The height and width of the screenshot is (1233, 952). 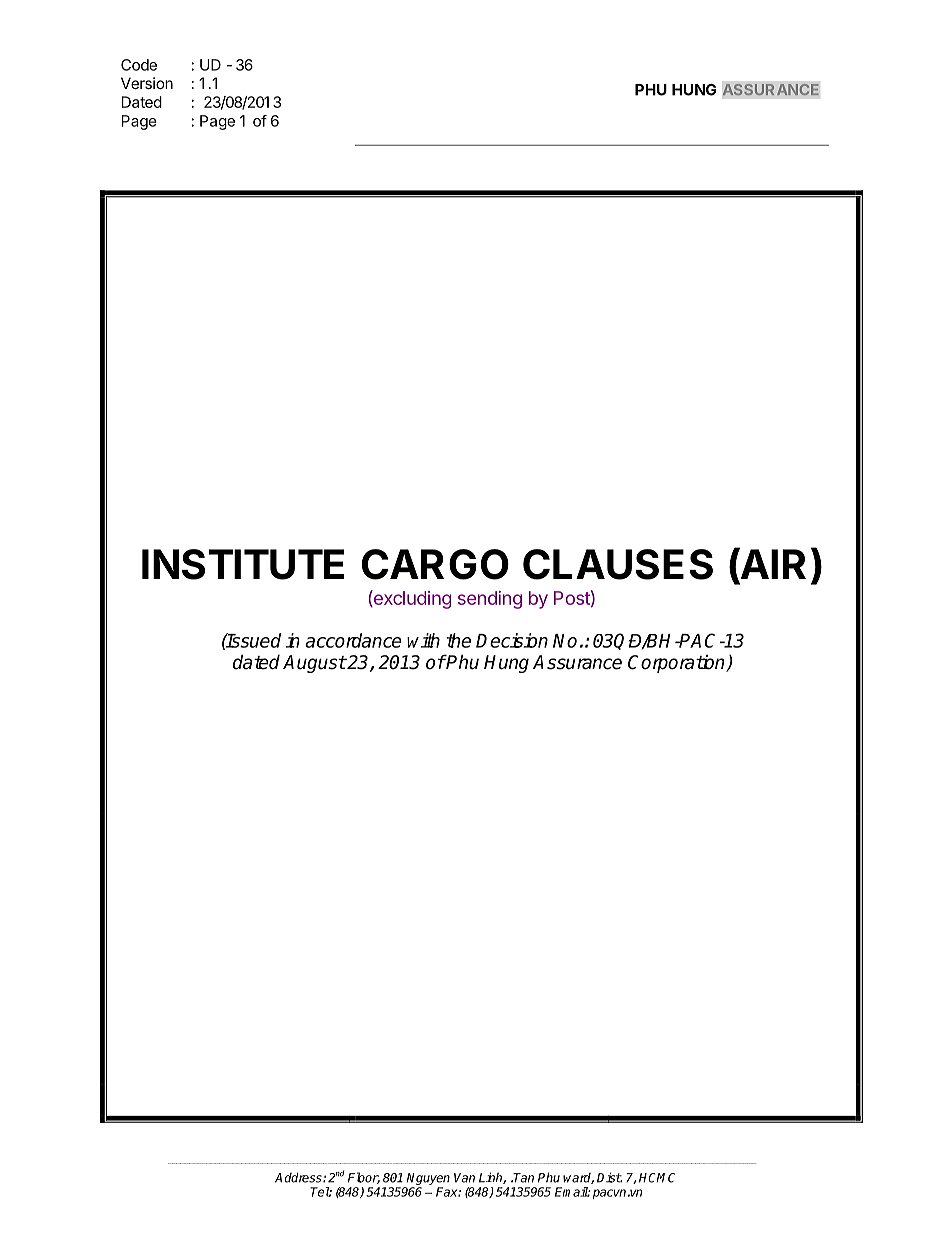 What do you see at coordinates (314, 664) in the screenshot?
I see `August` at bounding box center [314, 664].
